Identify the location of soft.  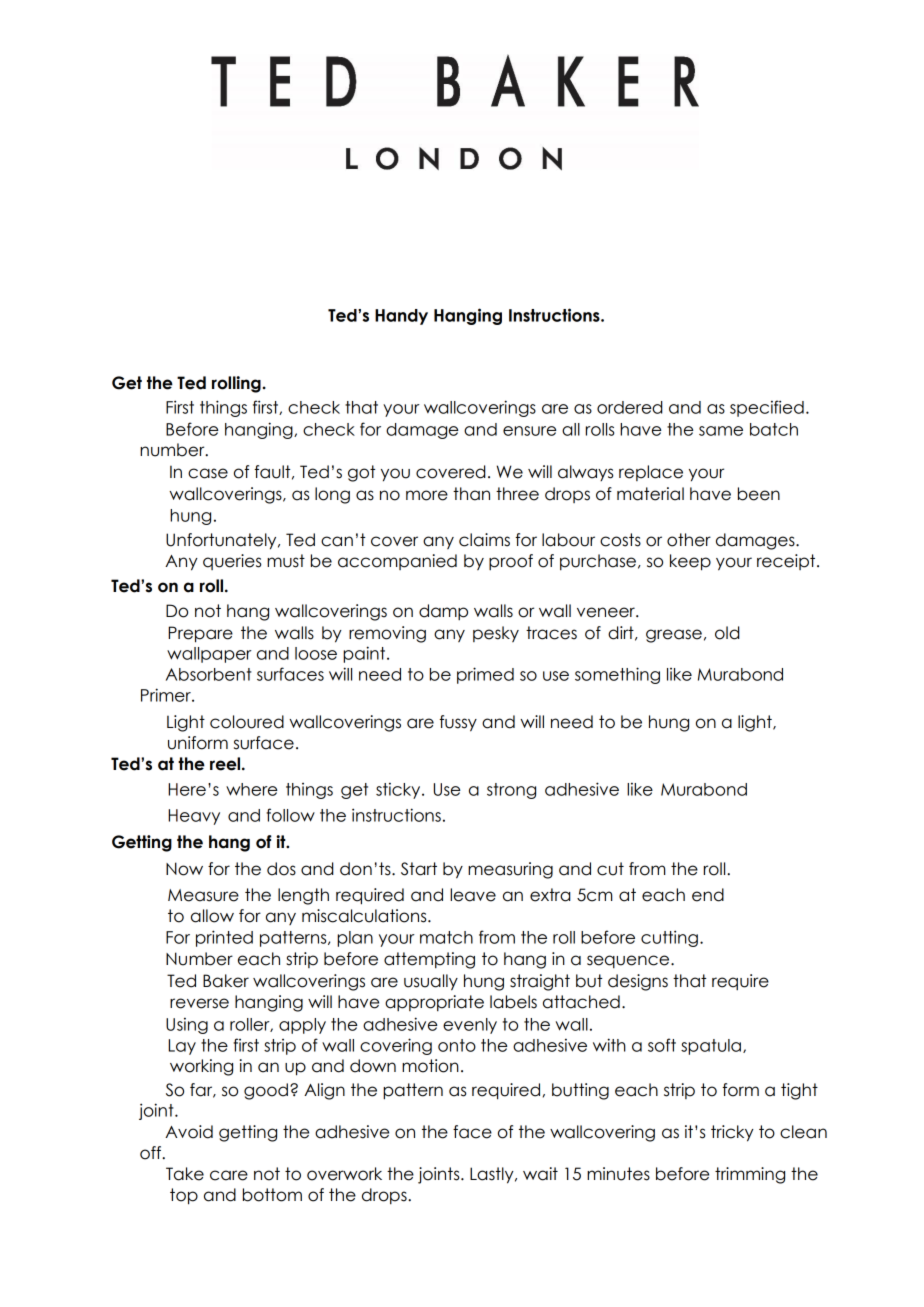
(662, 1045).
